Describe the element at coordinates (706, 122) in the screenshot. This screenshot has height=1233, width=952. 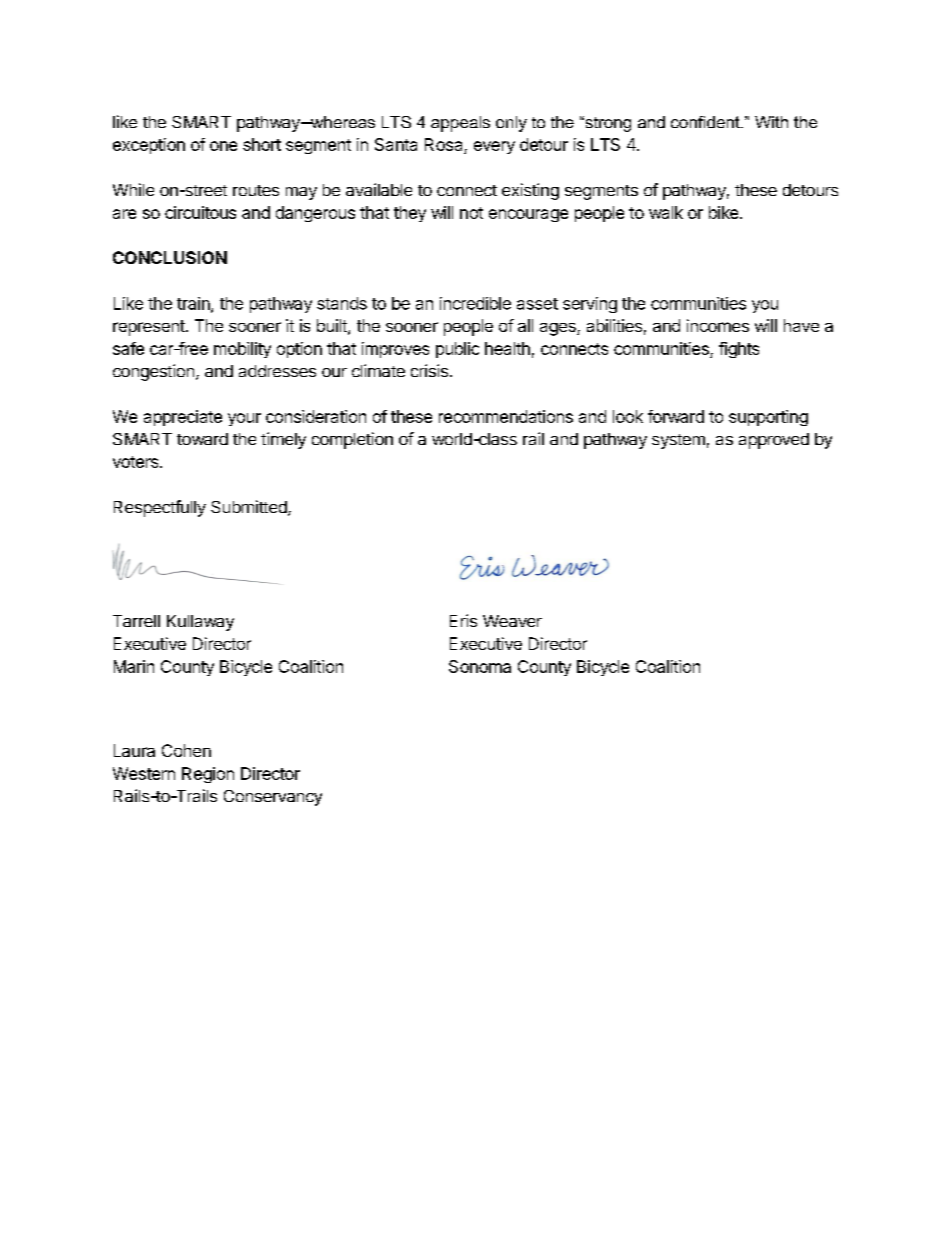
I see `confident` at that location.
